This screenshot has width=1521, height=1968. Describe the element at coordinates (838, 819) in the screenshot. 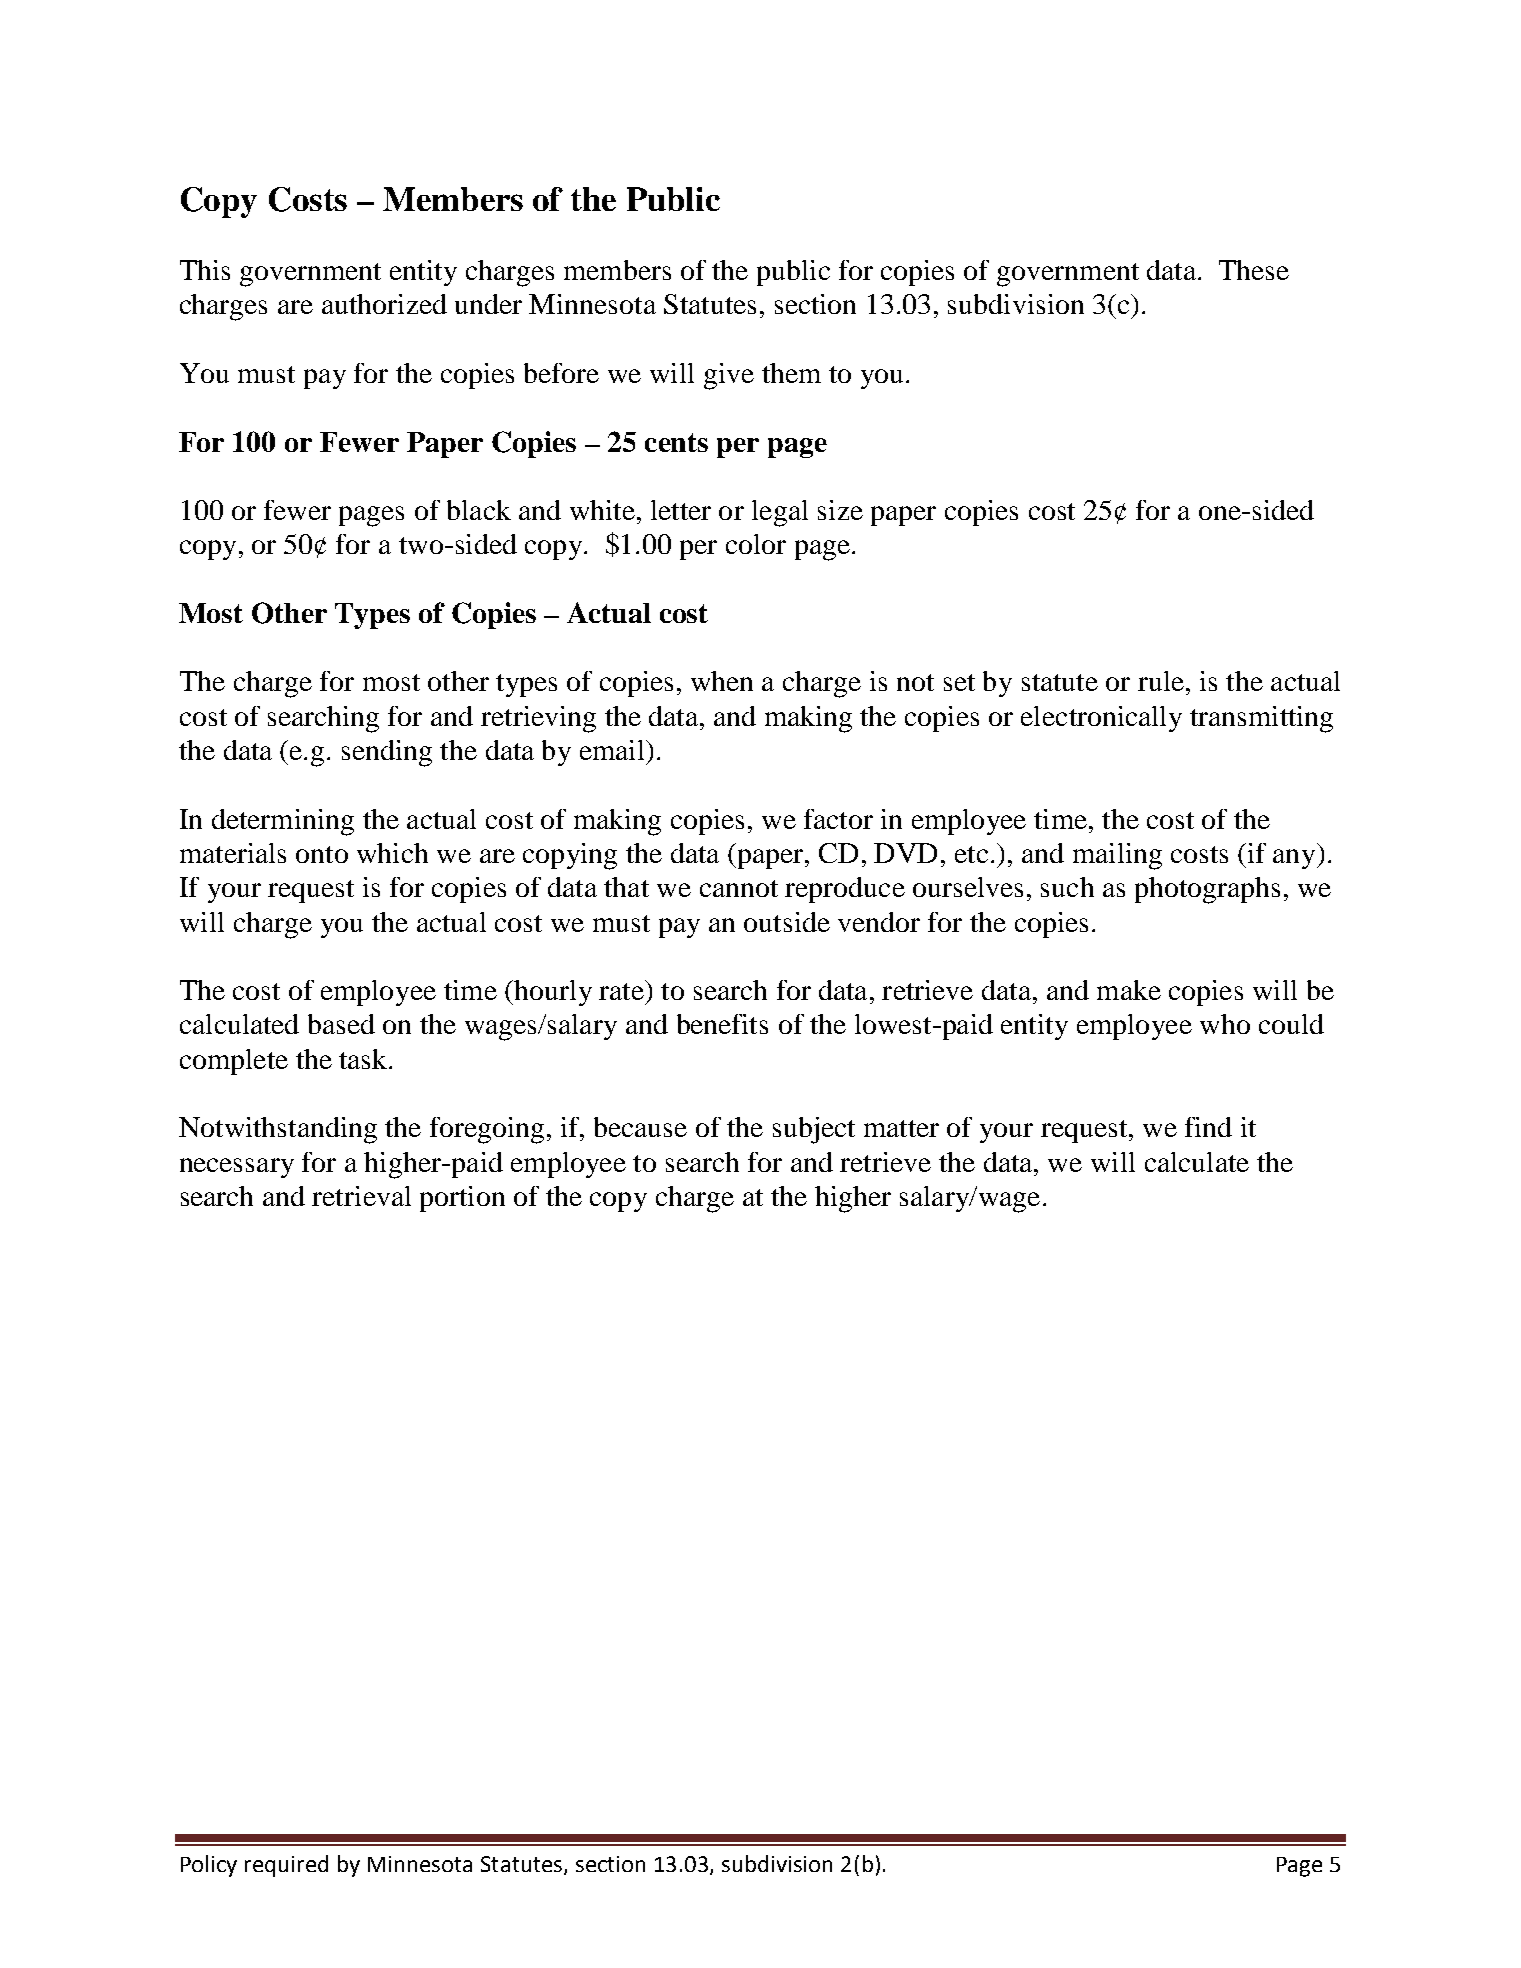

I see `factor` at that location.
